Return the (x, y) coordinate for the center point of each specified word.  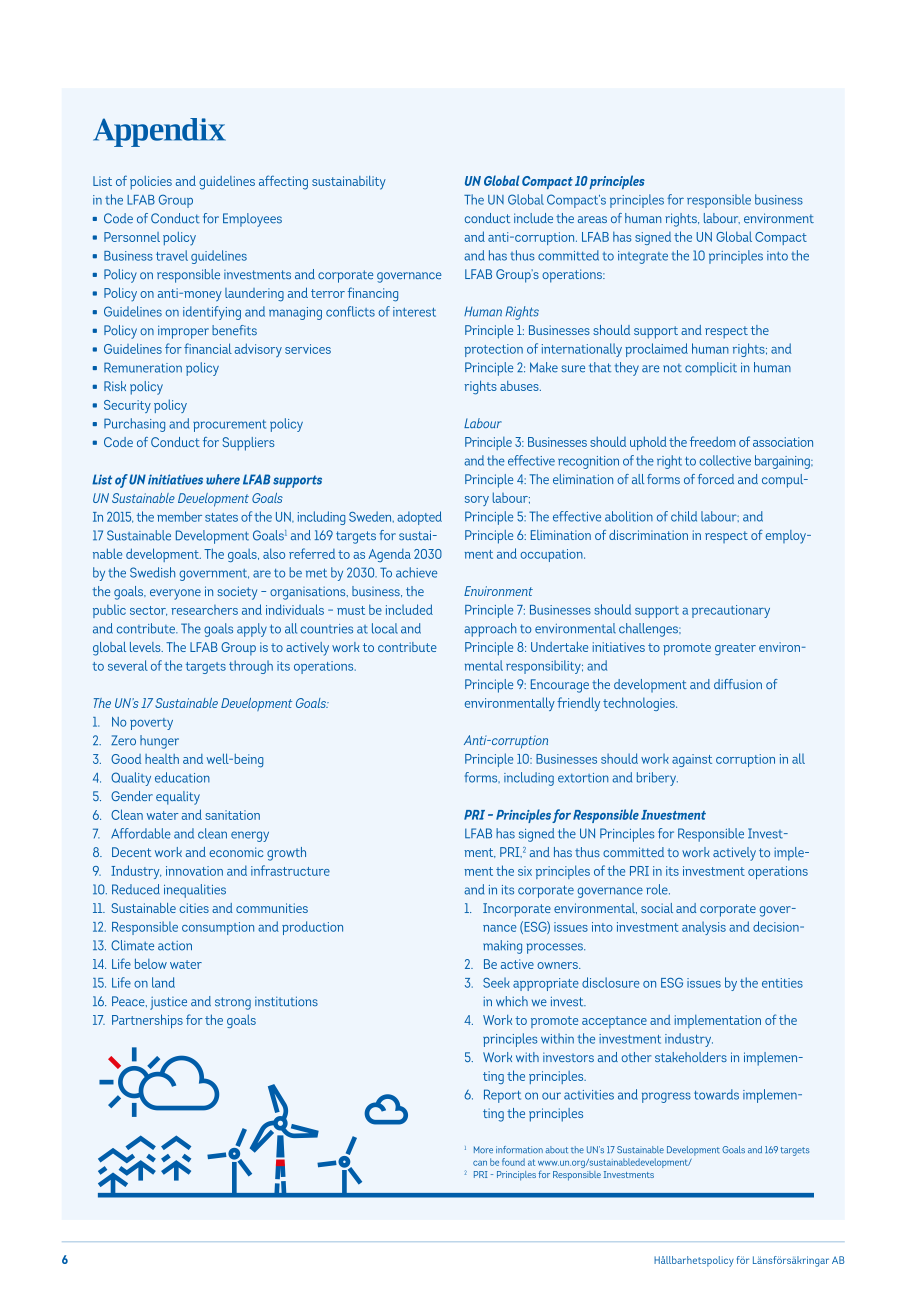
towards (716, 1094)
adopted (419, 518)
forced (716, 479)
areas (592, 219)
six (525, 871)
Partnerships (147, 1021)
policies (151, 182)
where (223, 479)
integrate (643, 257)
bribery (657, 779)
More (483, 1150)
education (182, 777)
